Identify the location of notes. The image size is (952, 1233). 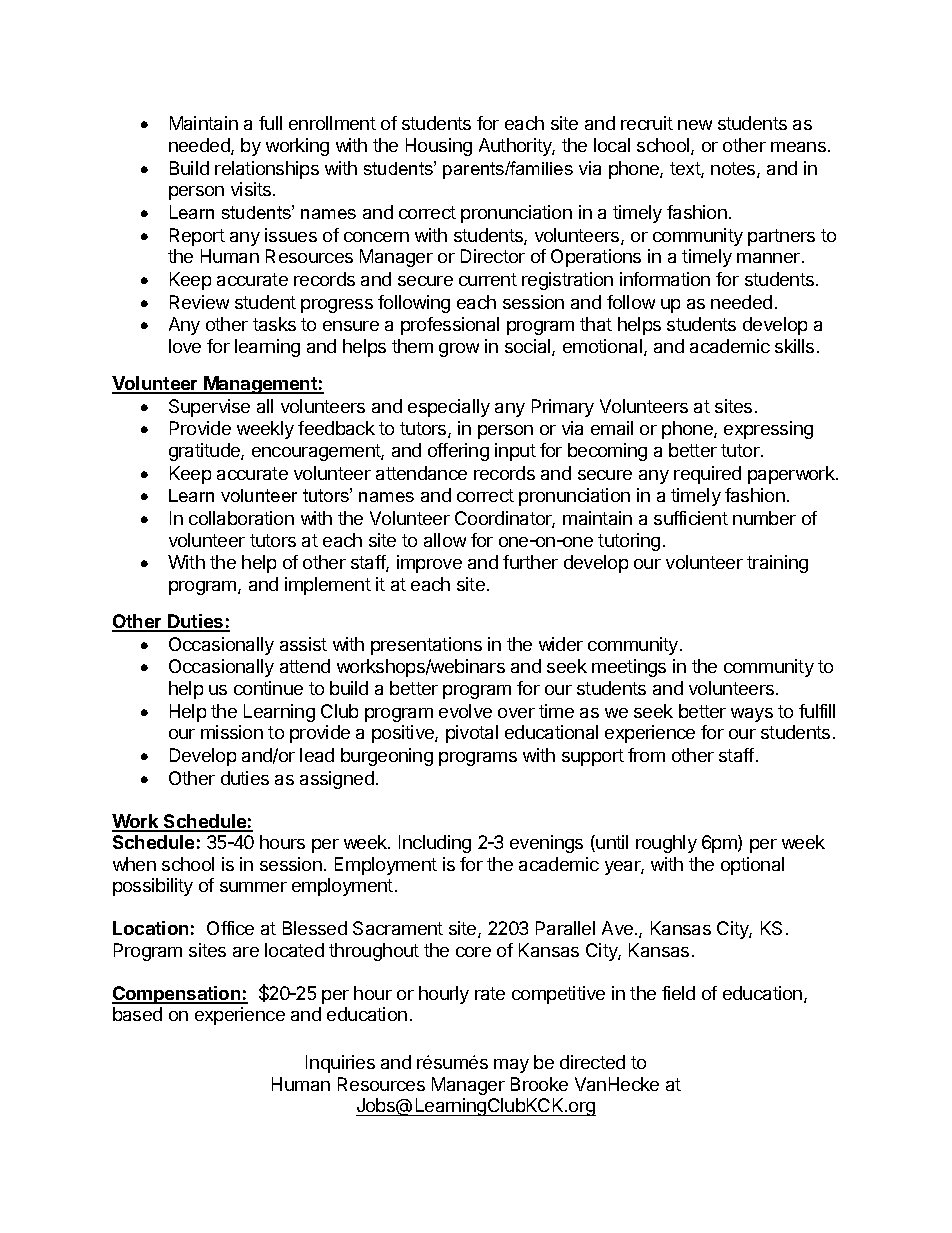
(734, 170).
